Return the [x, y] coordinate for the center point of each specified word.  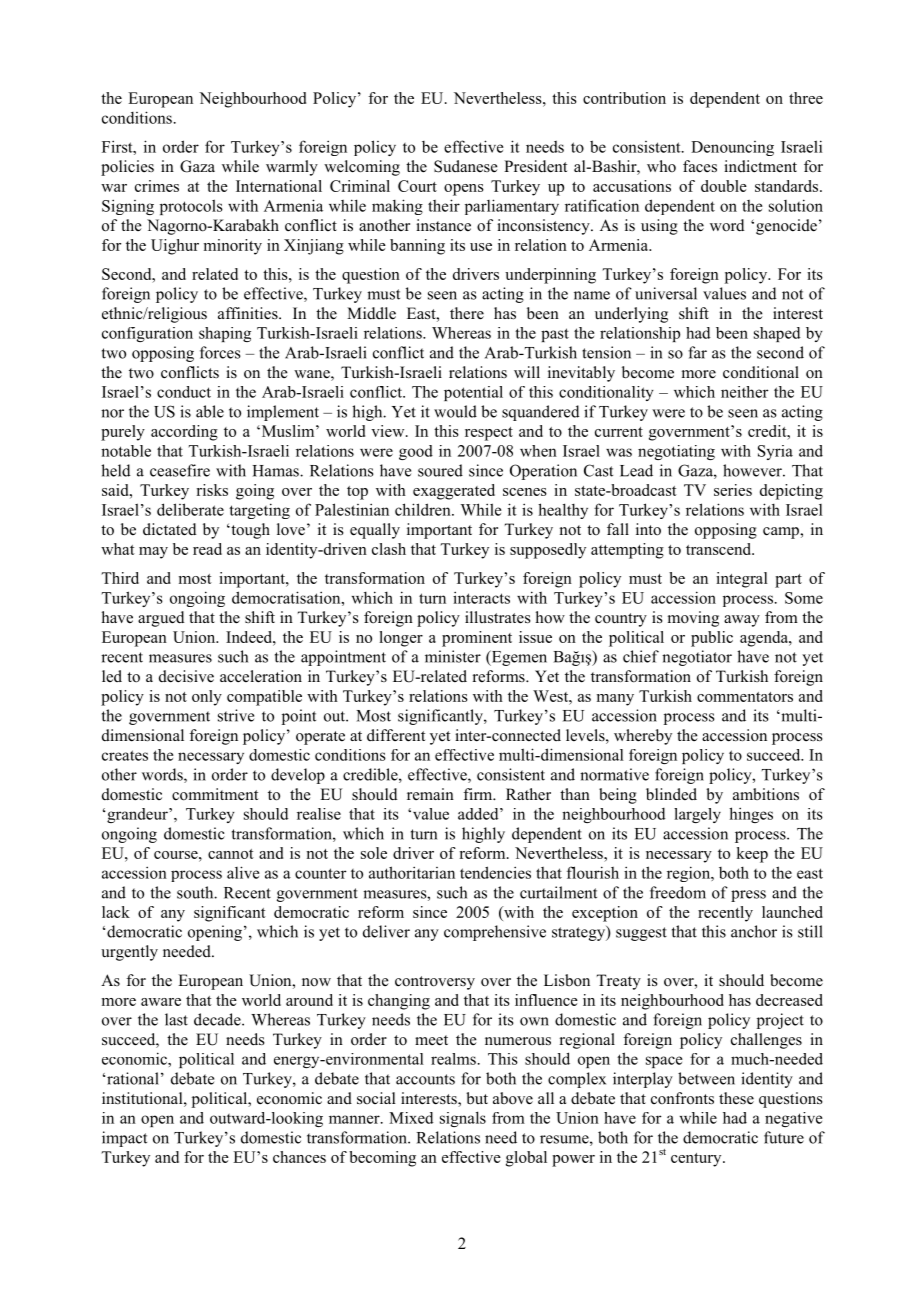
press [748, 896]
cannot [231, 854]
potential [473, 393]
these [736, 1098]
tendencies [495, 872]
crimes [157, 186]
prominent [477, 639]
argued [161, 619]
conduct [184, 392]
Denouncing [732, 148]
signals [463, 1119]
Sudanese [466, 166]
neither [745, 392]
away [742, 621]
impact [124, 1139]
